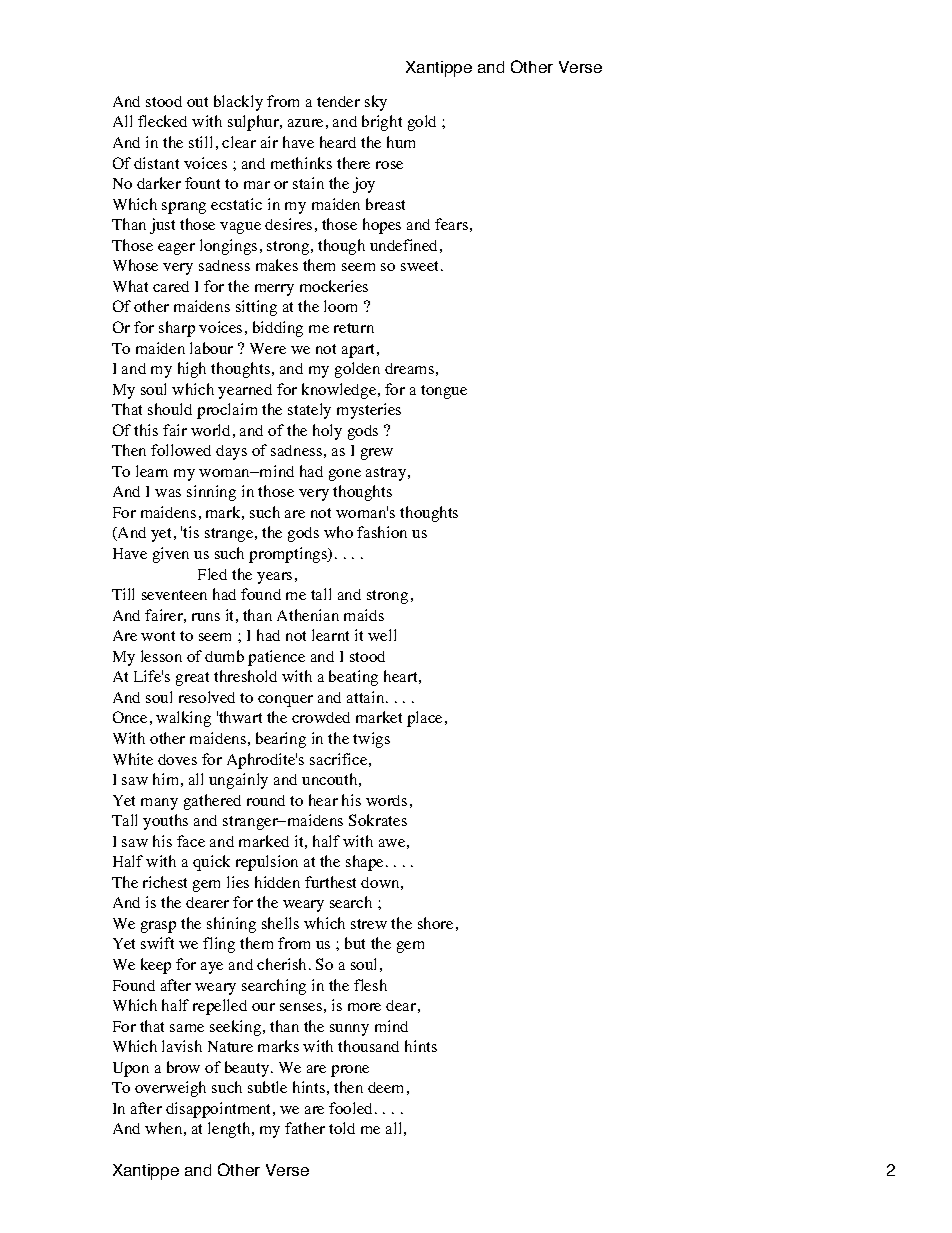 Image resolution: width=952 pixels, height=1233 pixels. What do you see at coordinates (368, 1046) in the screenshot?
I see `thousand` at bounding box center [368, 1046].
